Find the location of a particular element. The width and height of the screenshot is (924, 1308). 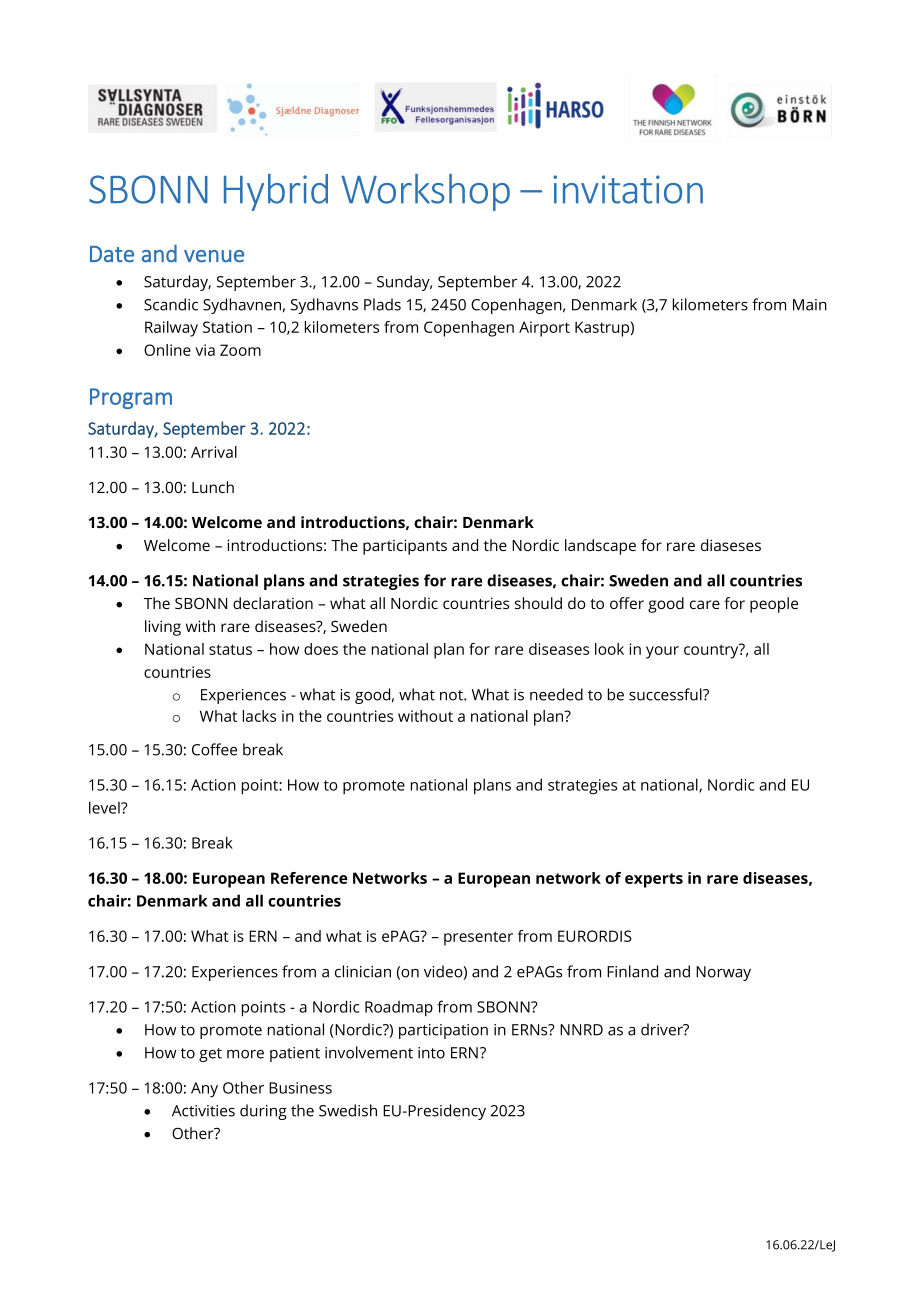

Any is located at coordinates (204, 1090).
